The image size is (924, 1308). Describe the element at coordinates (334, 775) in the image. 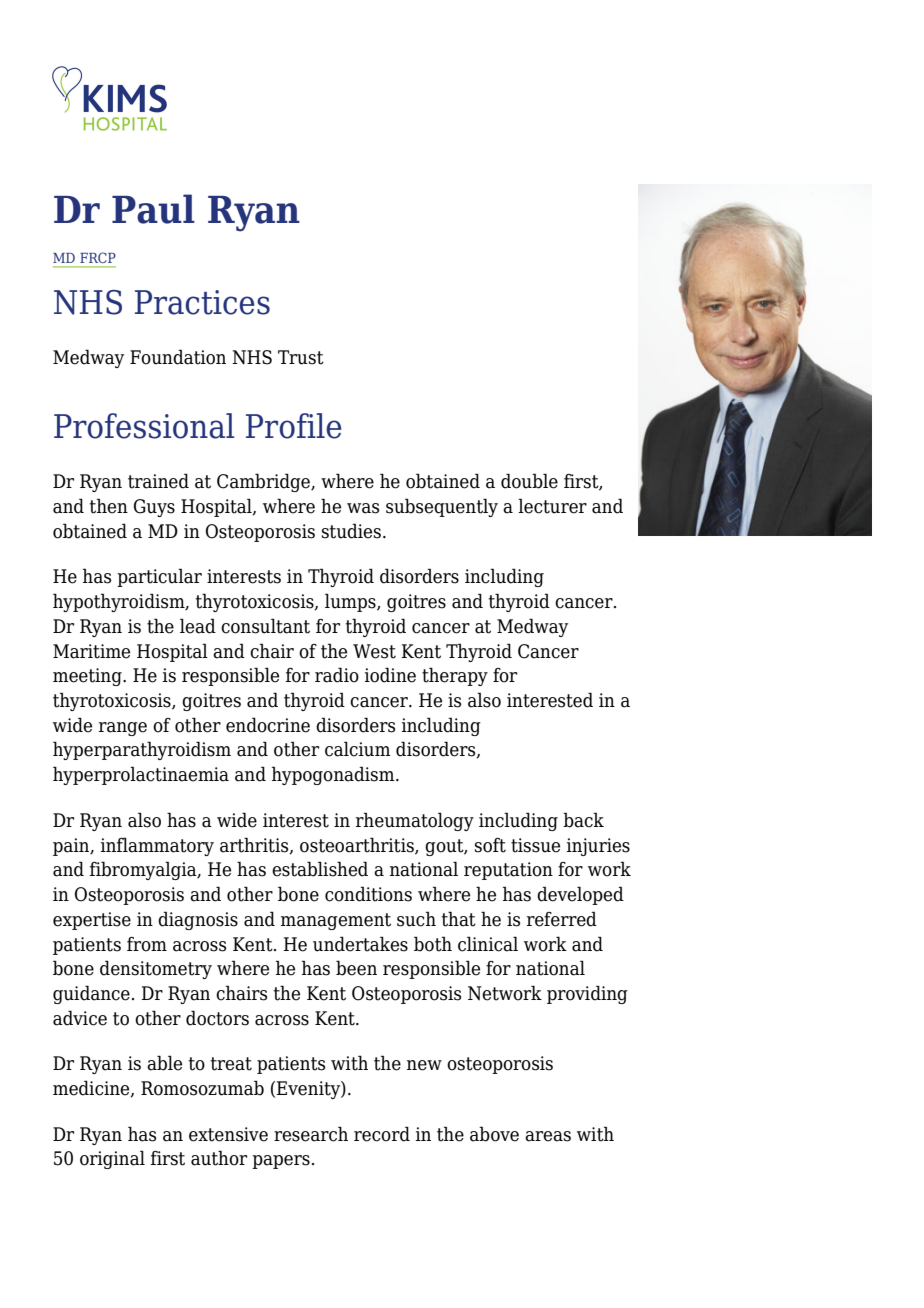

I see `hypogonadism` at that location.
